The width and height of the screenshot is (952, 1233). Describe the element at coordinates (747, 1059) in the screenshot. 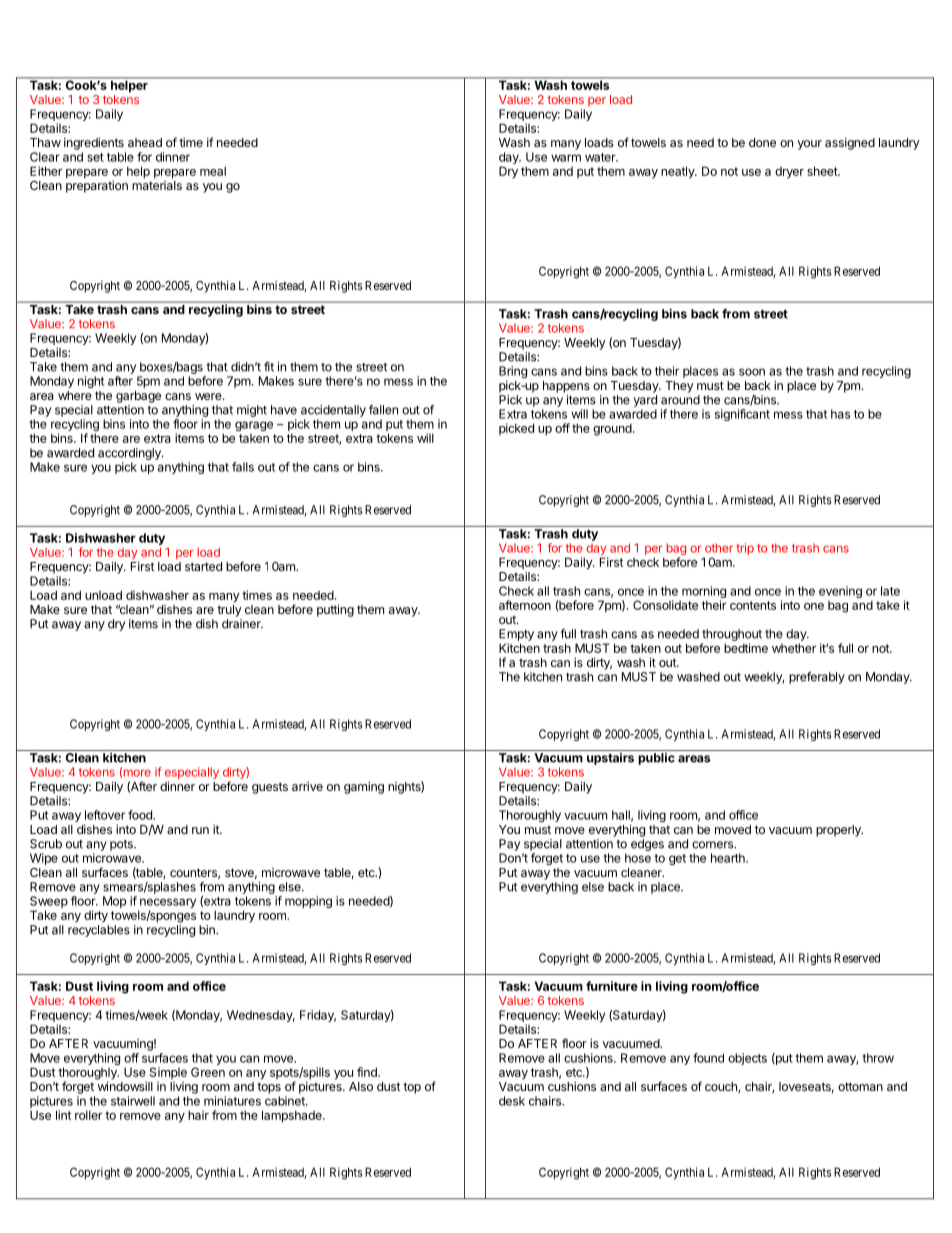

I see `objects` at that location.
